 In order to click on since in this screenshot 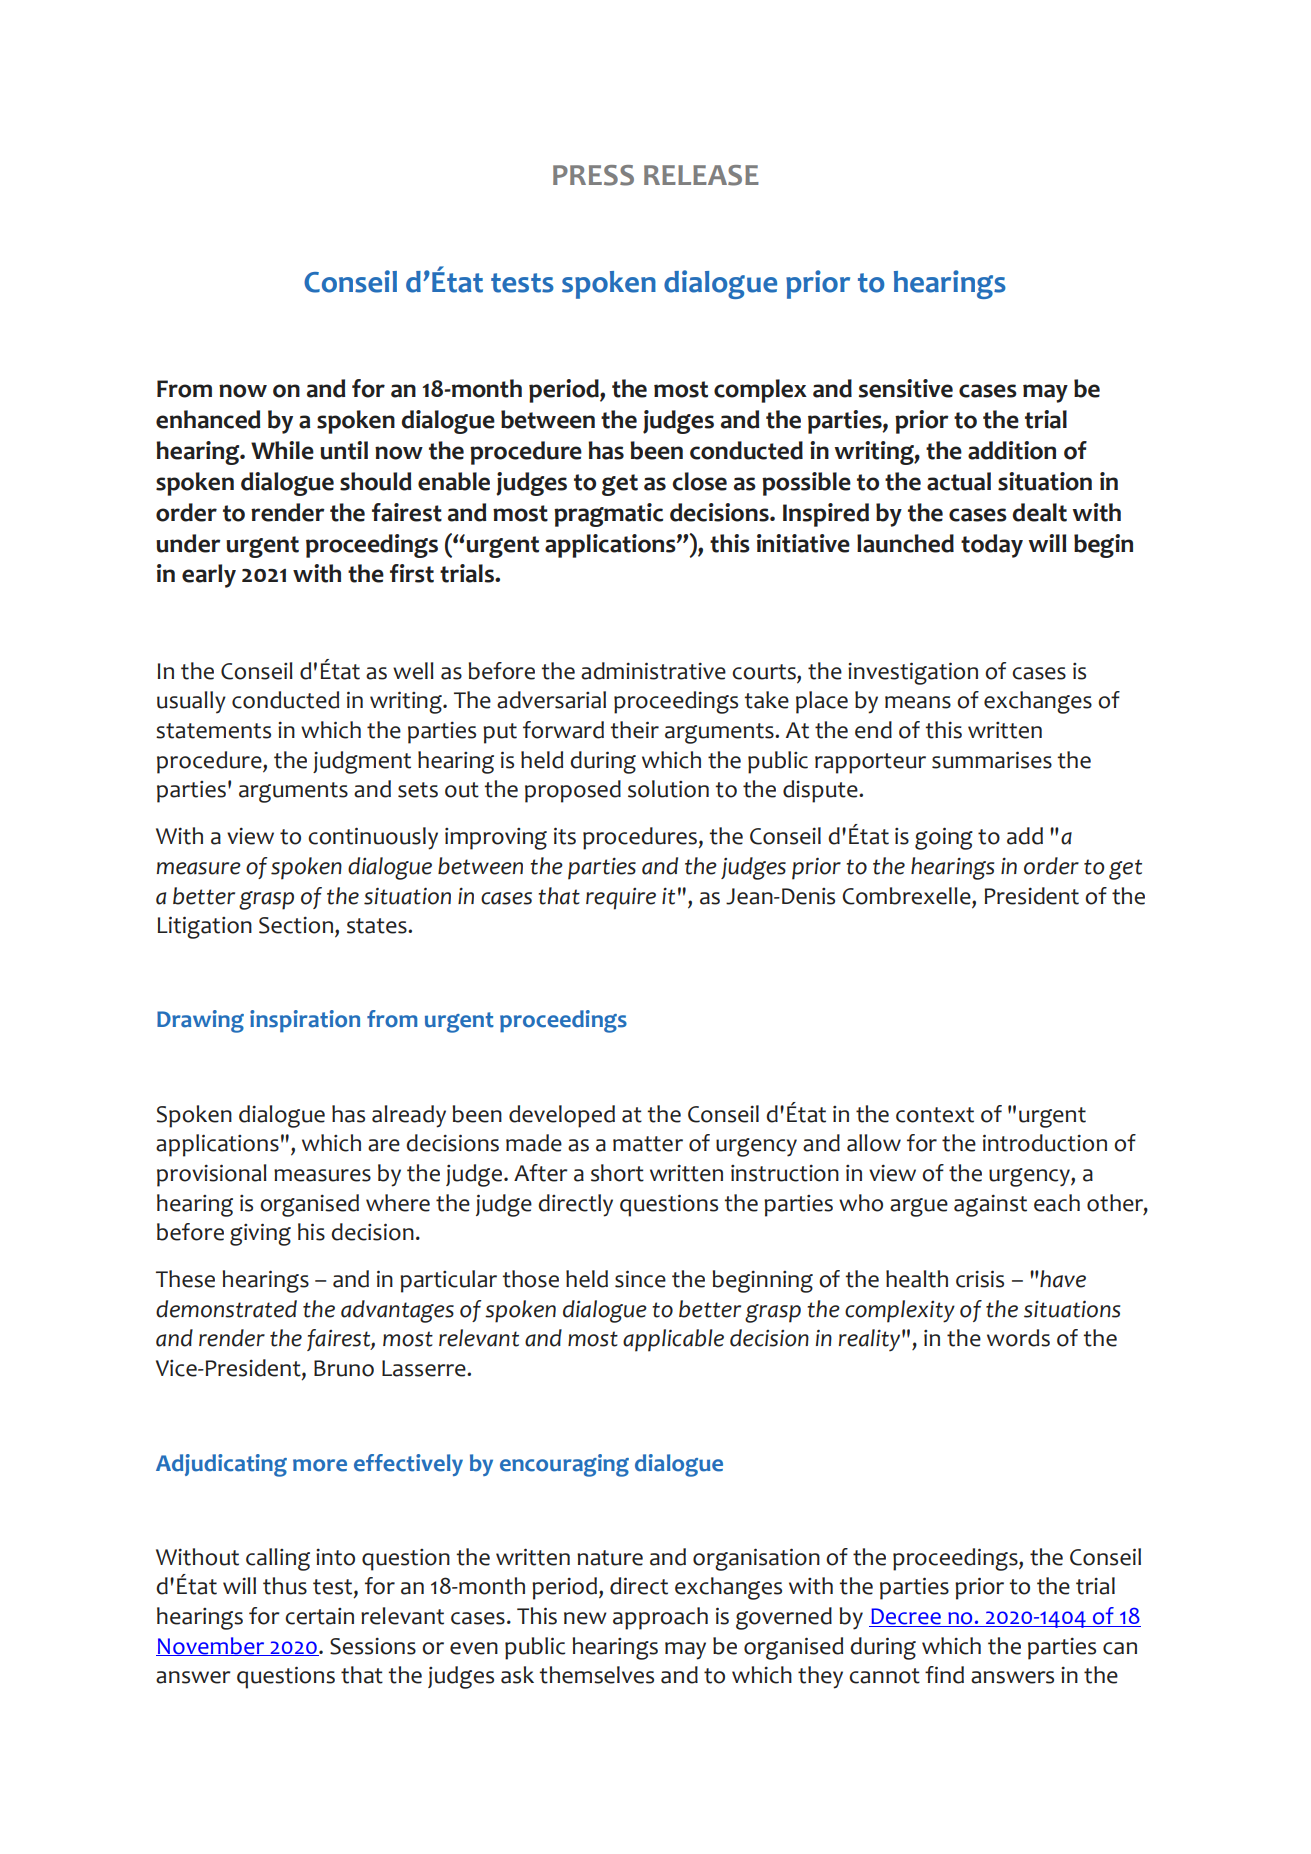, I will do `click(640, 1279)`.
